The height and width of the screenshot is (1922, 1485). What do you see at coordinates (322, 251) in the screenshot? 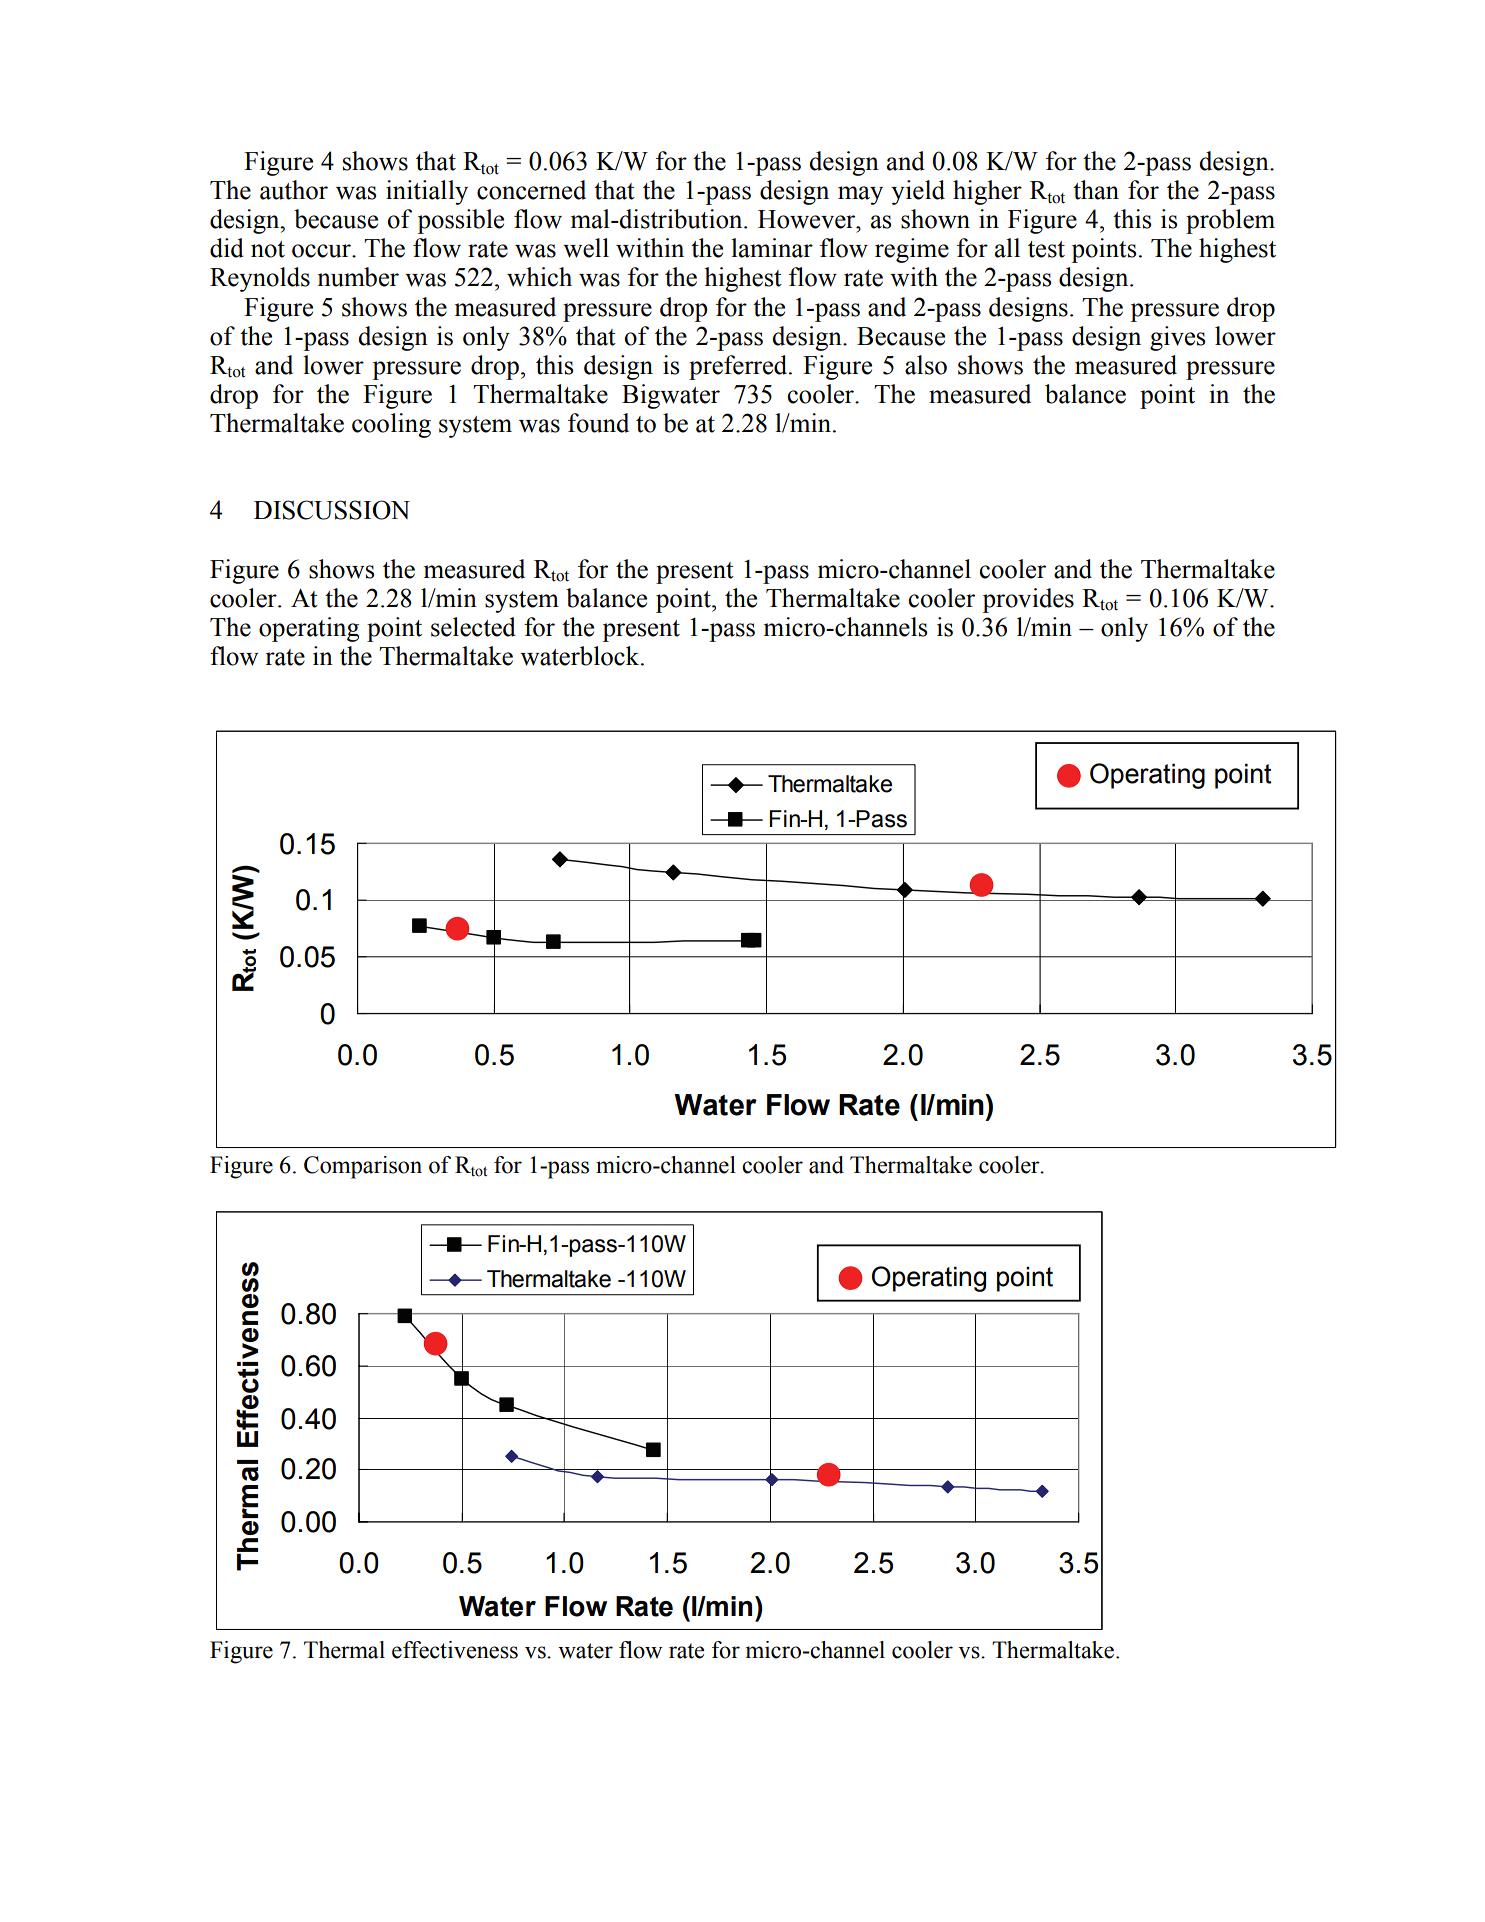
I see `occur` at bounding box center [322, 251].
